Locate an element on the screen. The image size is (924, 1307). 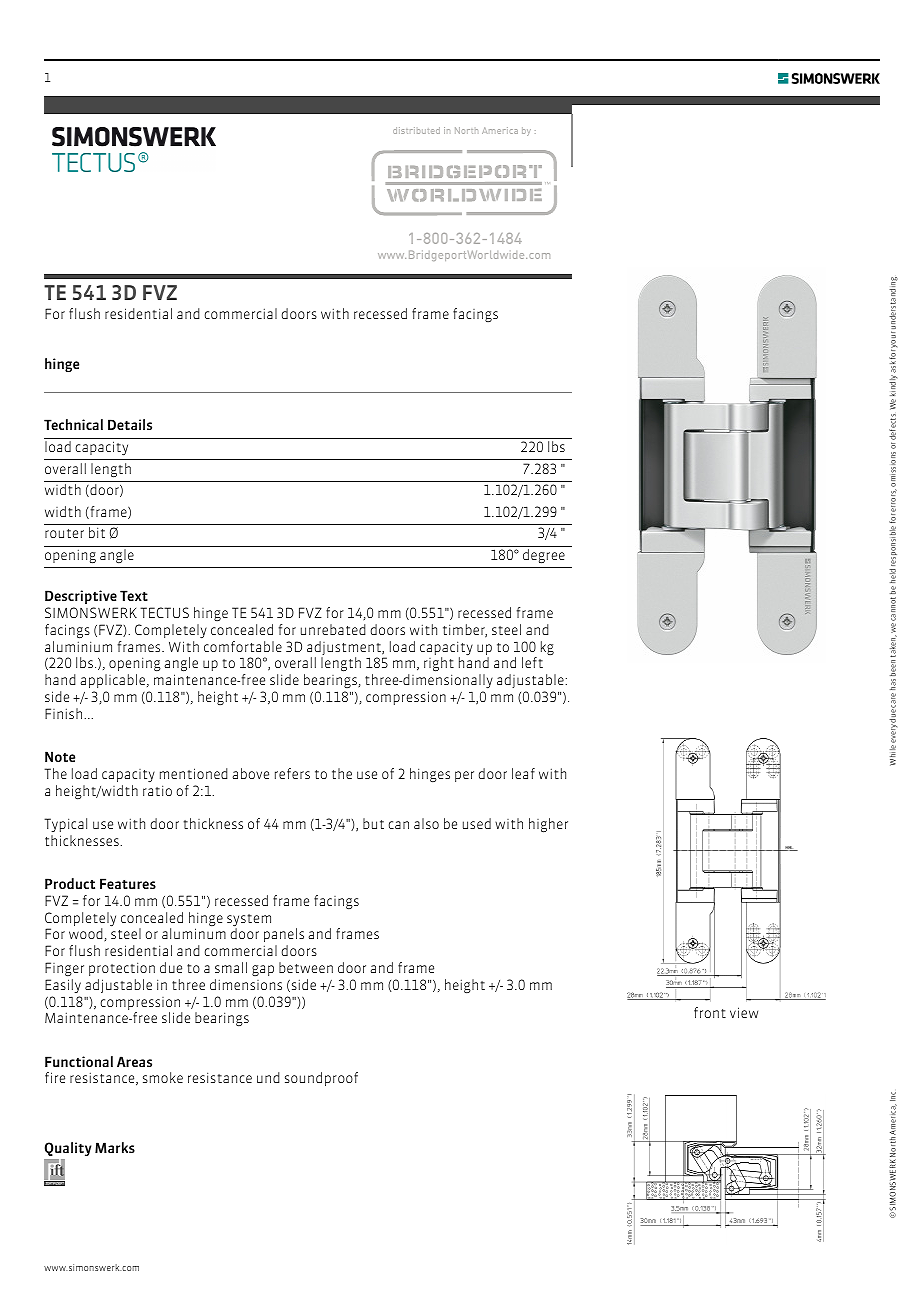
per is located at coordinates (464, 776).
